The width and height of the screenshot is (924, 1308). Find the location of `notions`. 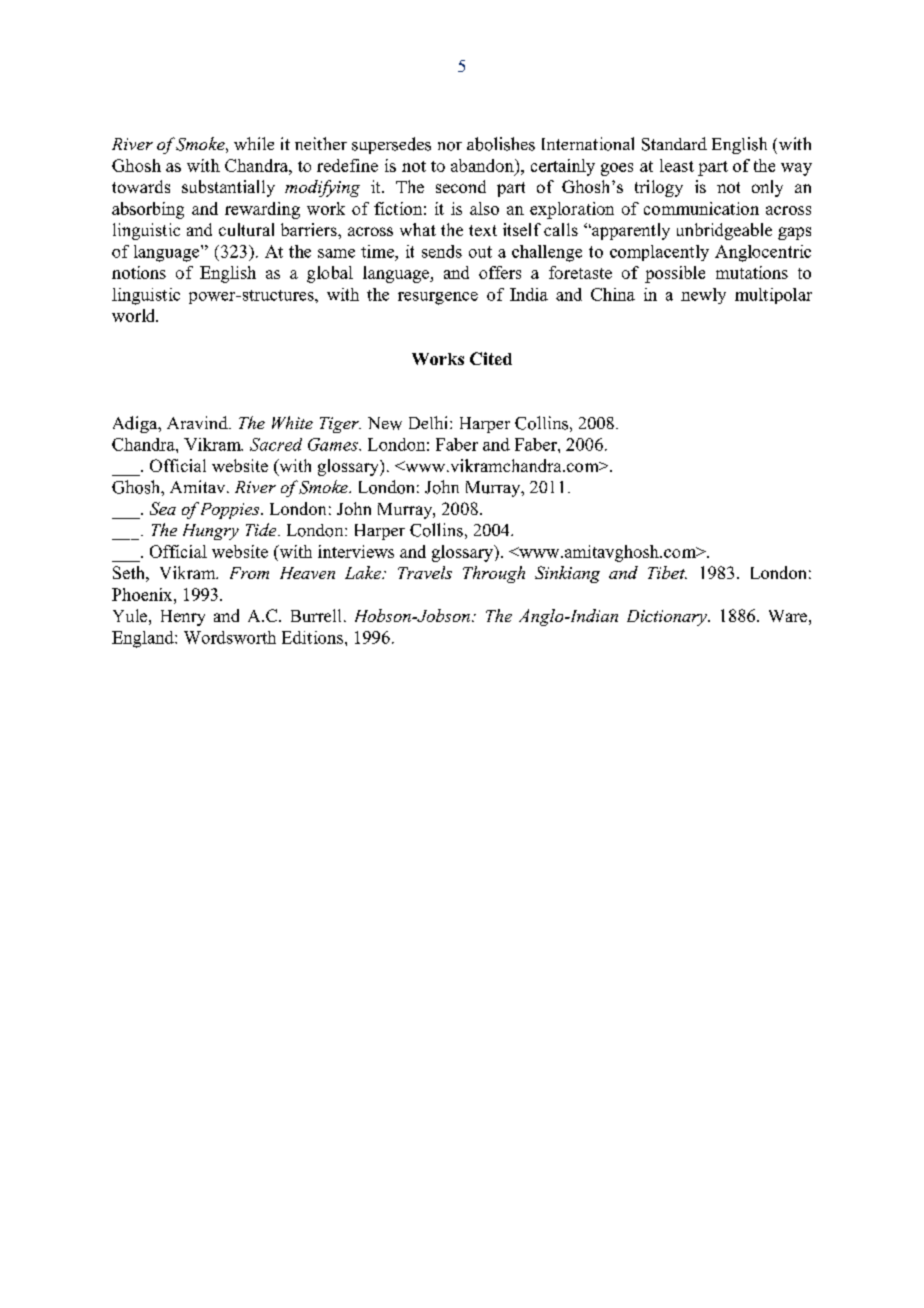

notions is located at coordinates (139, 272).
